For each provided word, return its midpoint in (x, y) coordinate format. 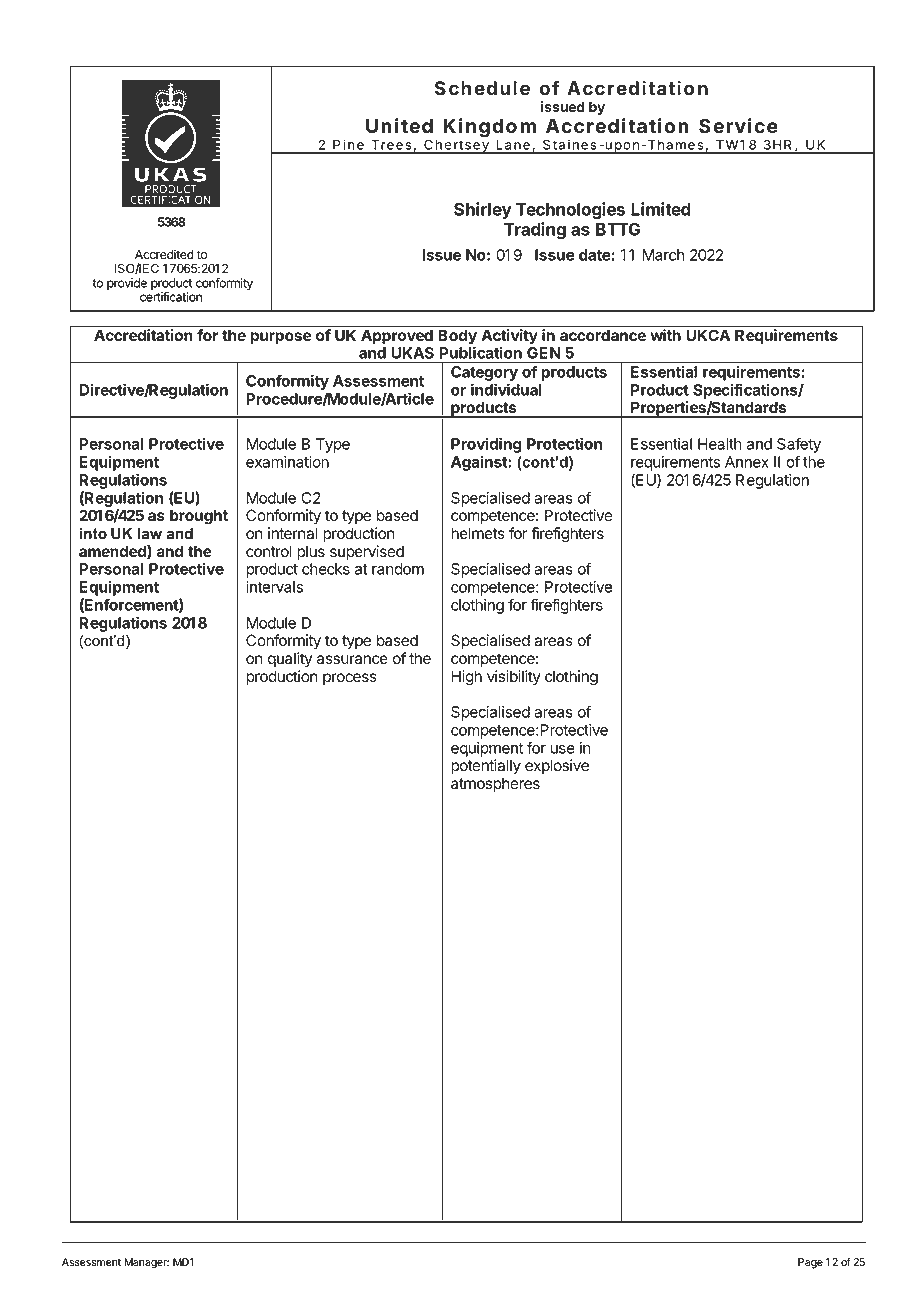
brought (199, 517)
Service (738, 126)
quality (290, 660)
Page (810, 1263)
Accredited (164, 254)
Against (480, 463)
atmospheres (495, 784)
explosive (557, 766)
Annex (747, 462)
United (399, 126)
